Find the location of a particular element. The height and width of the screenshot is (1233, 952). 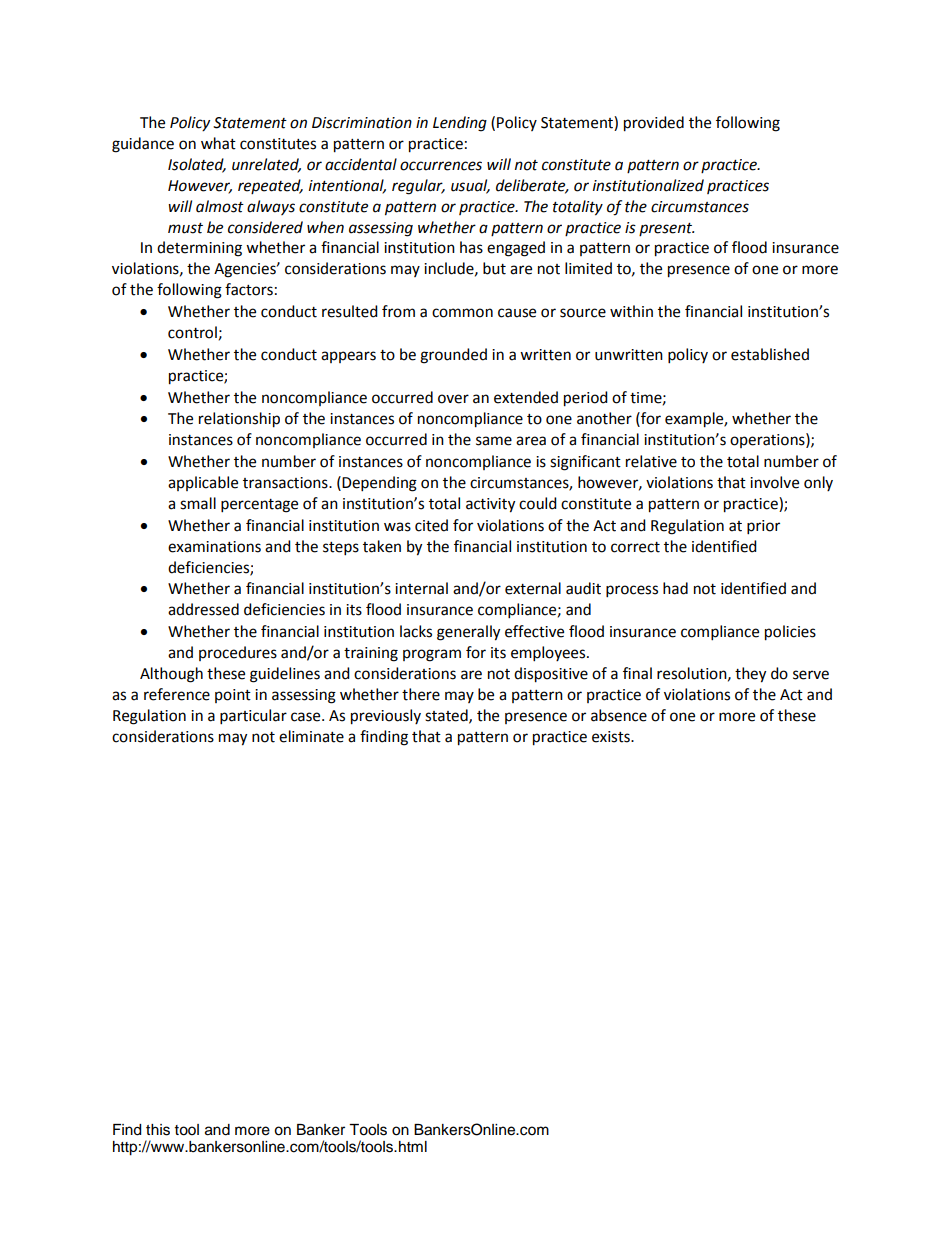

this is located at coordinates (158, 1130).
